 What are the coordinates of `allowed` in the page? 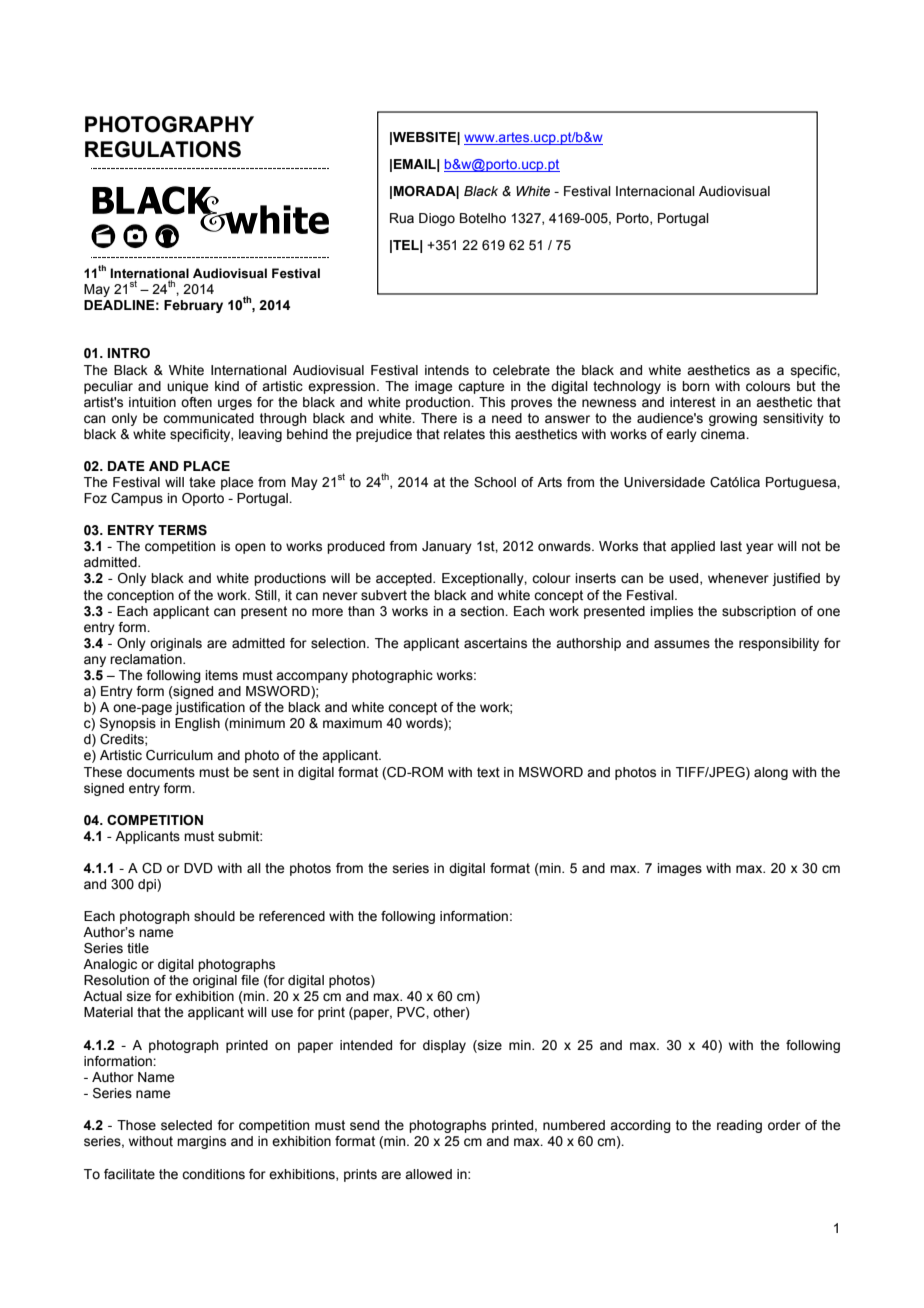 It's located at (428, 1174).
